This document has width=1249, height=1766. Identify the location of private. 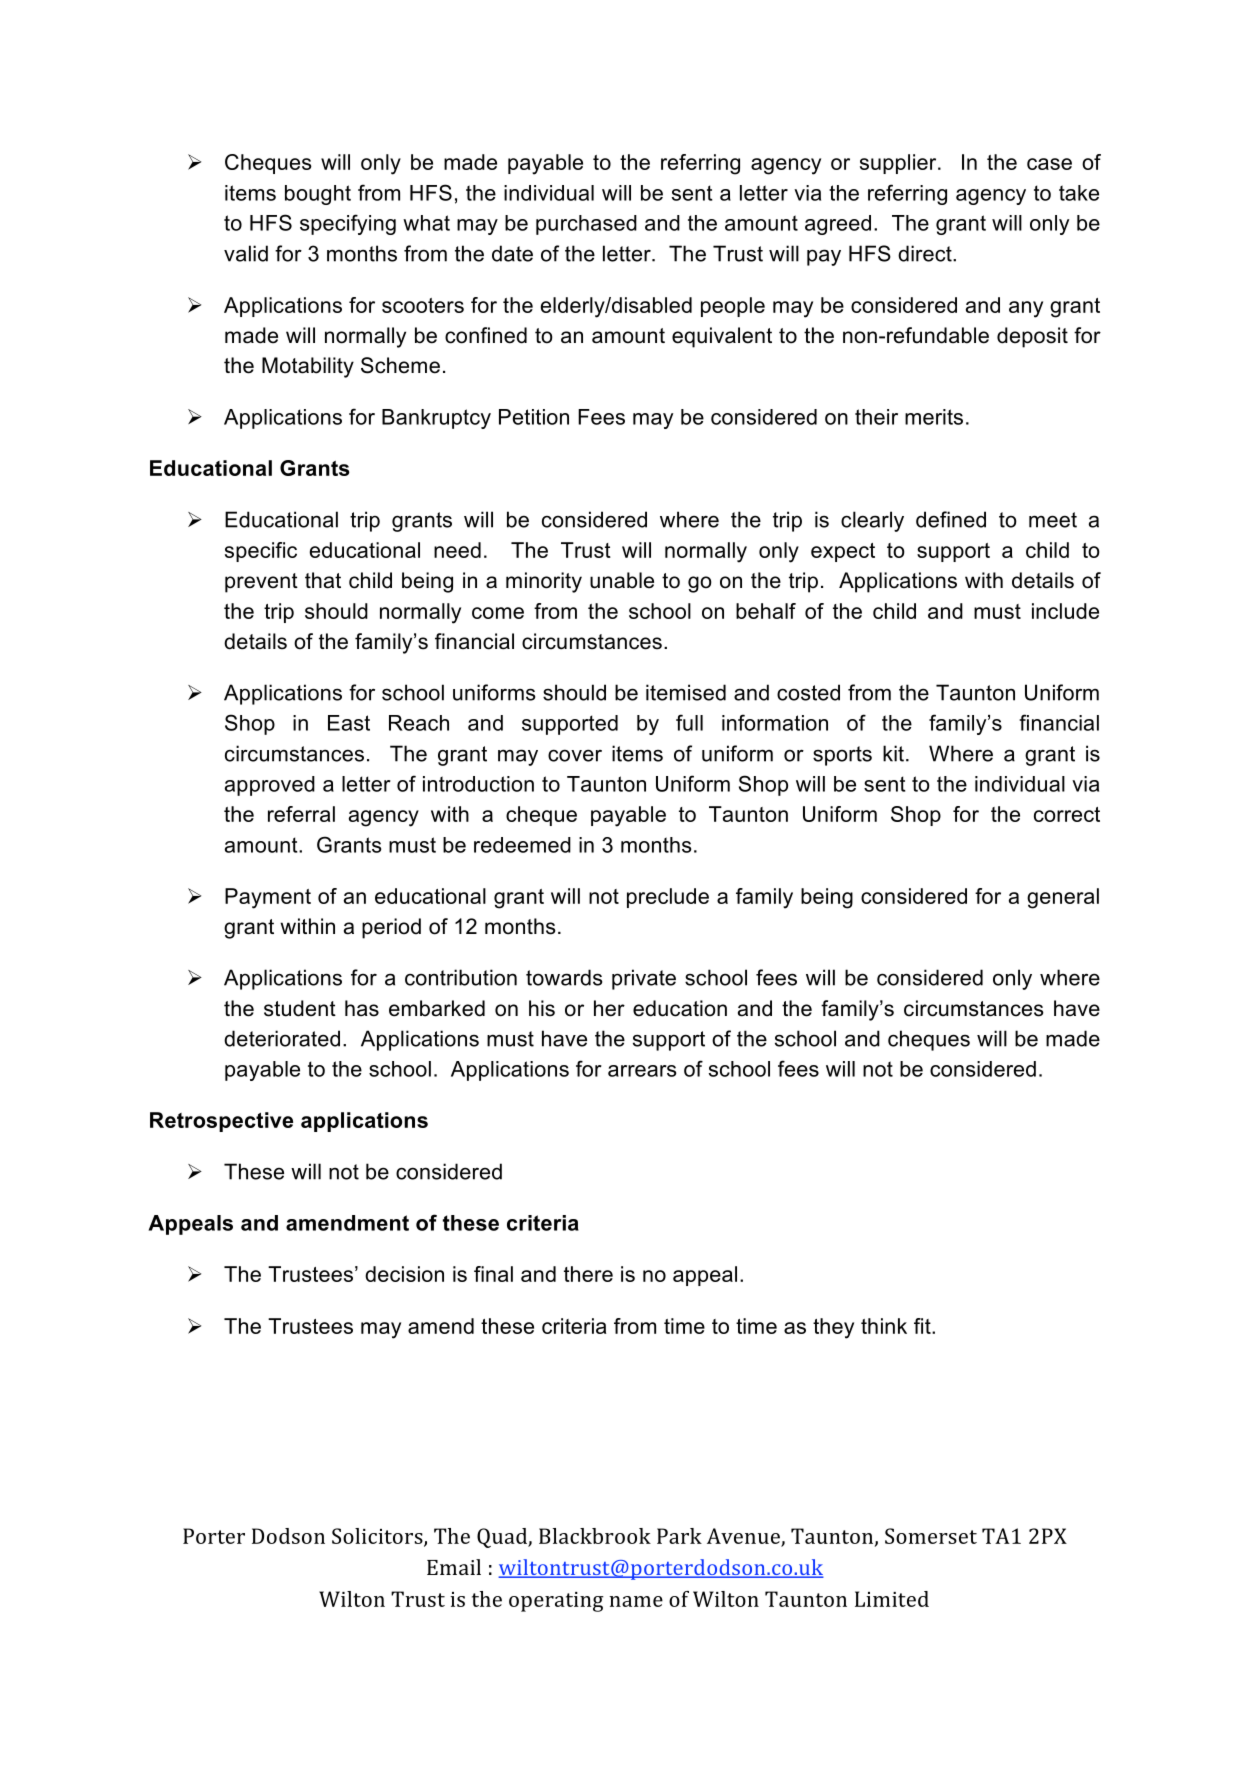
(644, 979).
